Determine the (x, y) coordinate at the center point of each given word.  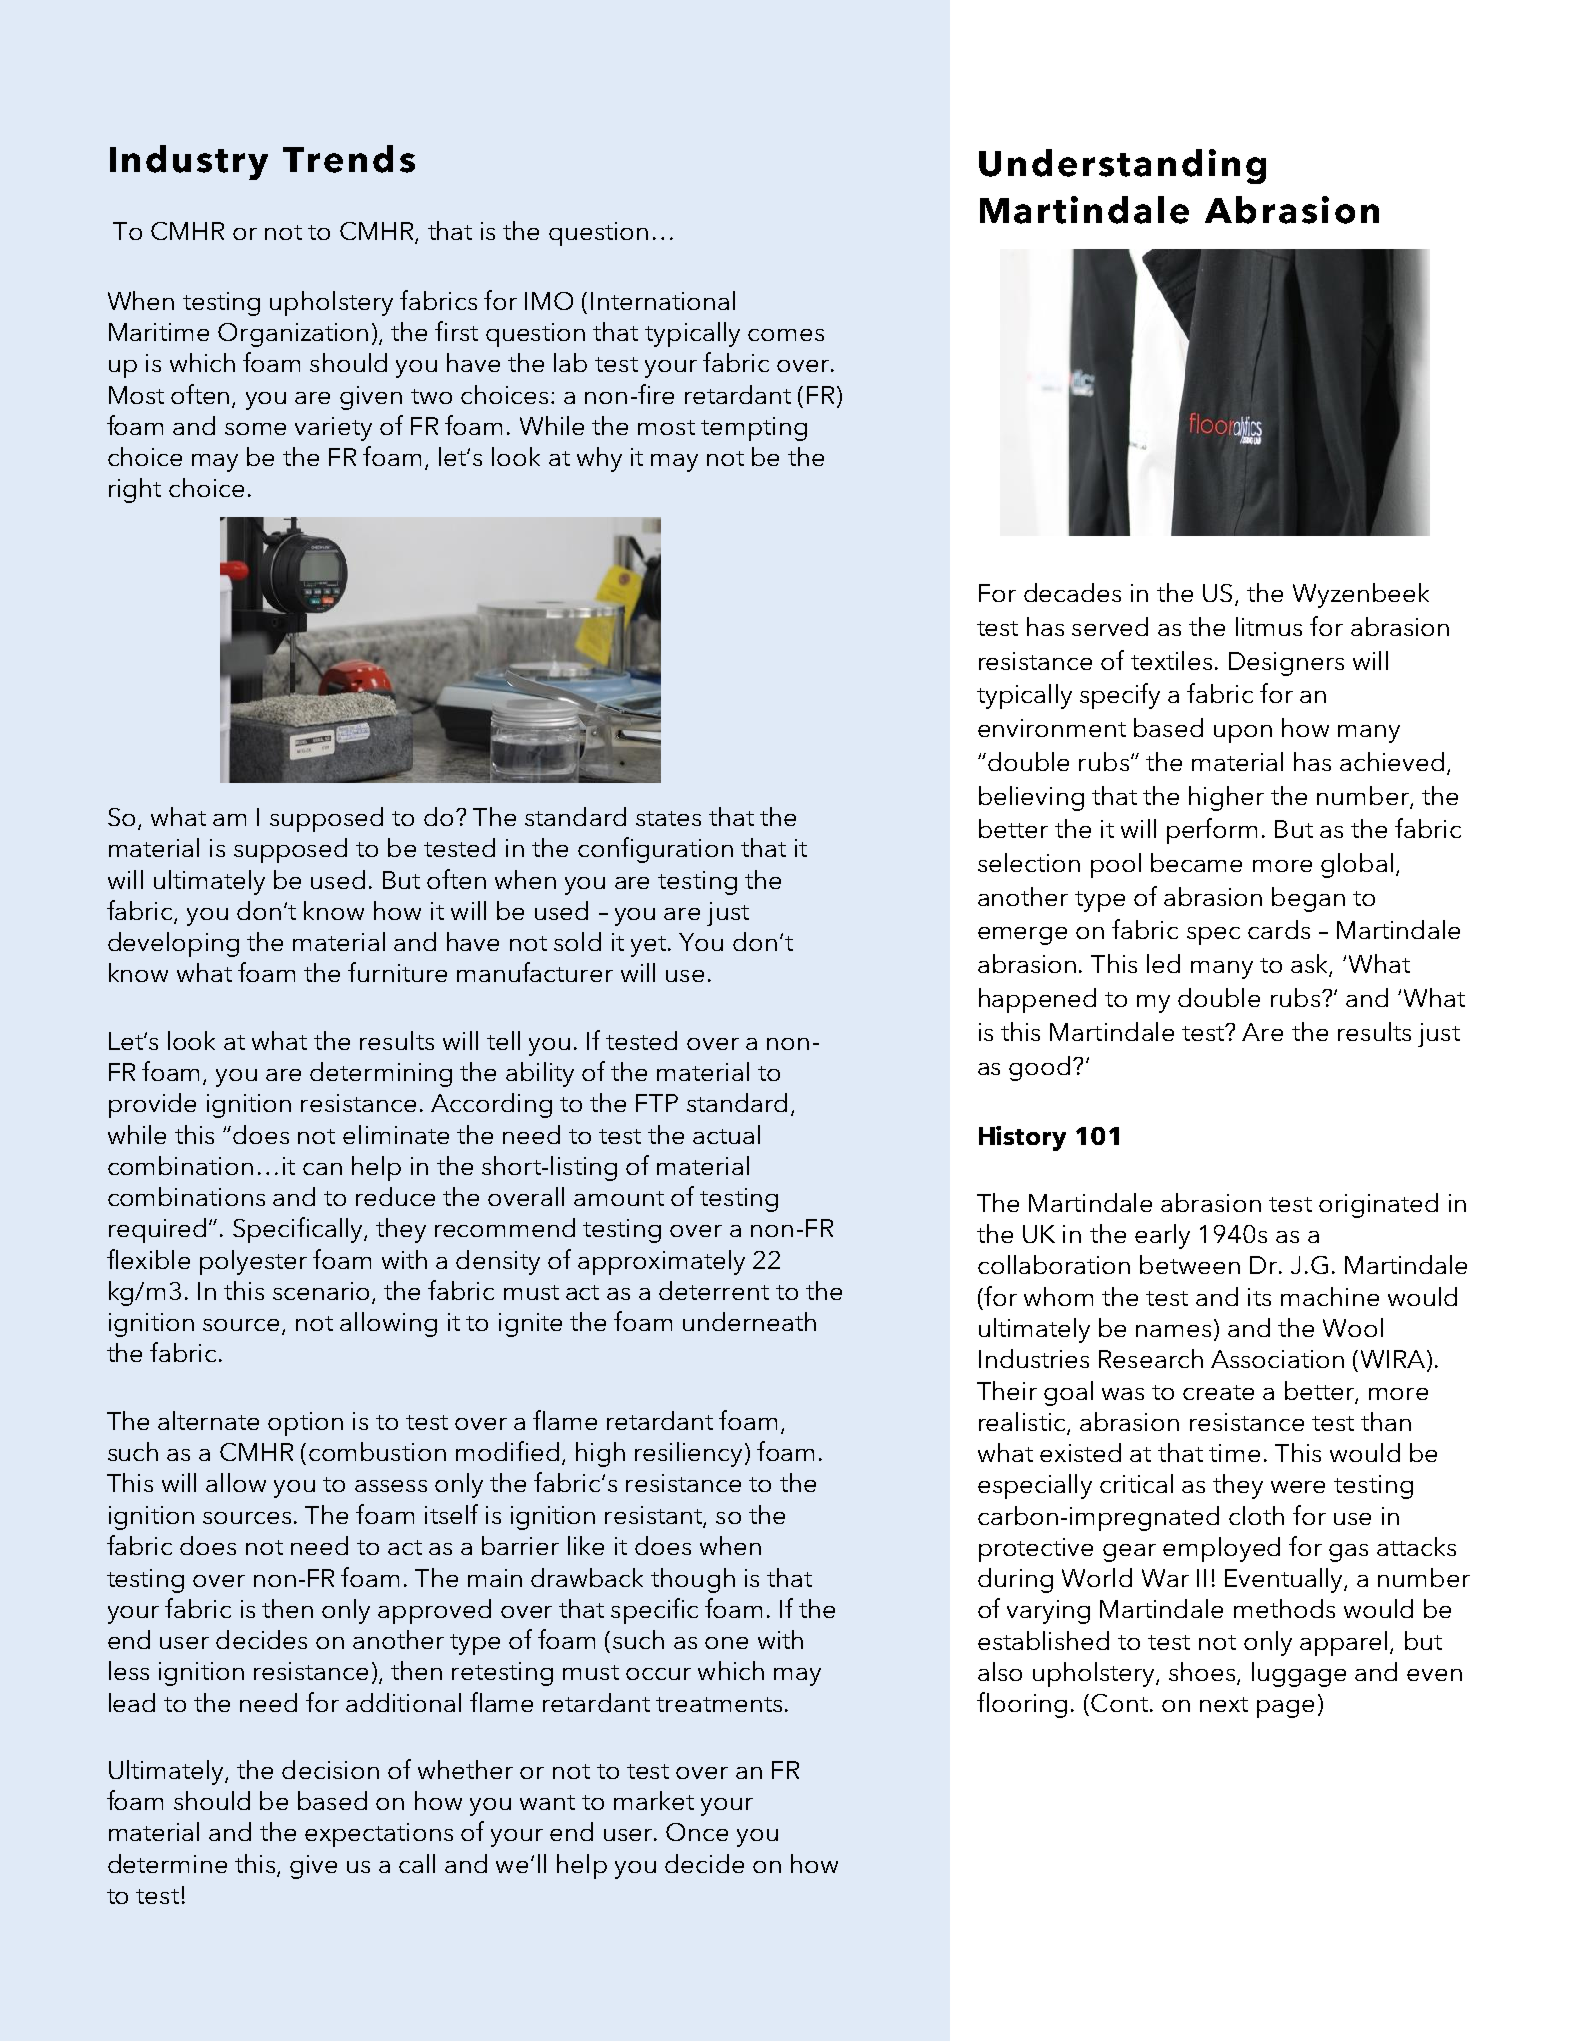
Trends (349, 159)
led (1163, 963)
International (663, 300)
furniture (397, 972)
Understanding (1122, 166)
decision (330, 1769)
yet (648, 946)
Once (697, 1832)
